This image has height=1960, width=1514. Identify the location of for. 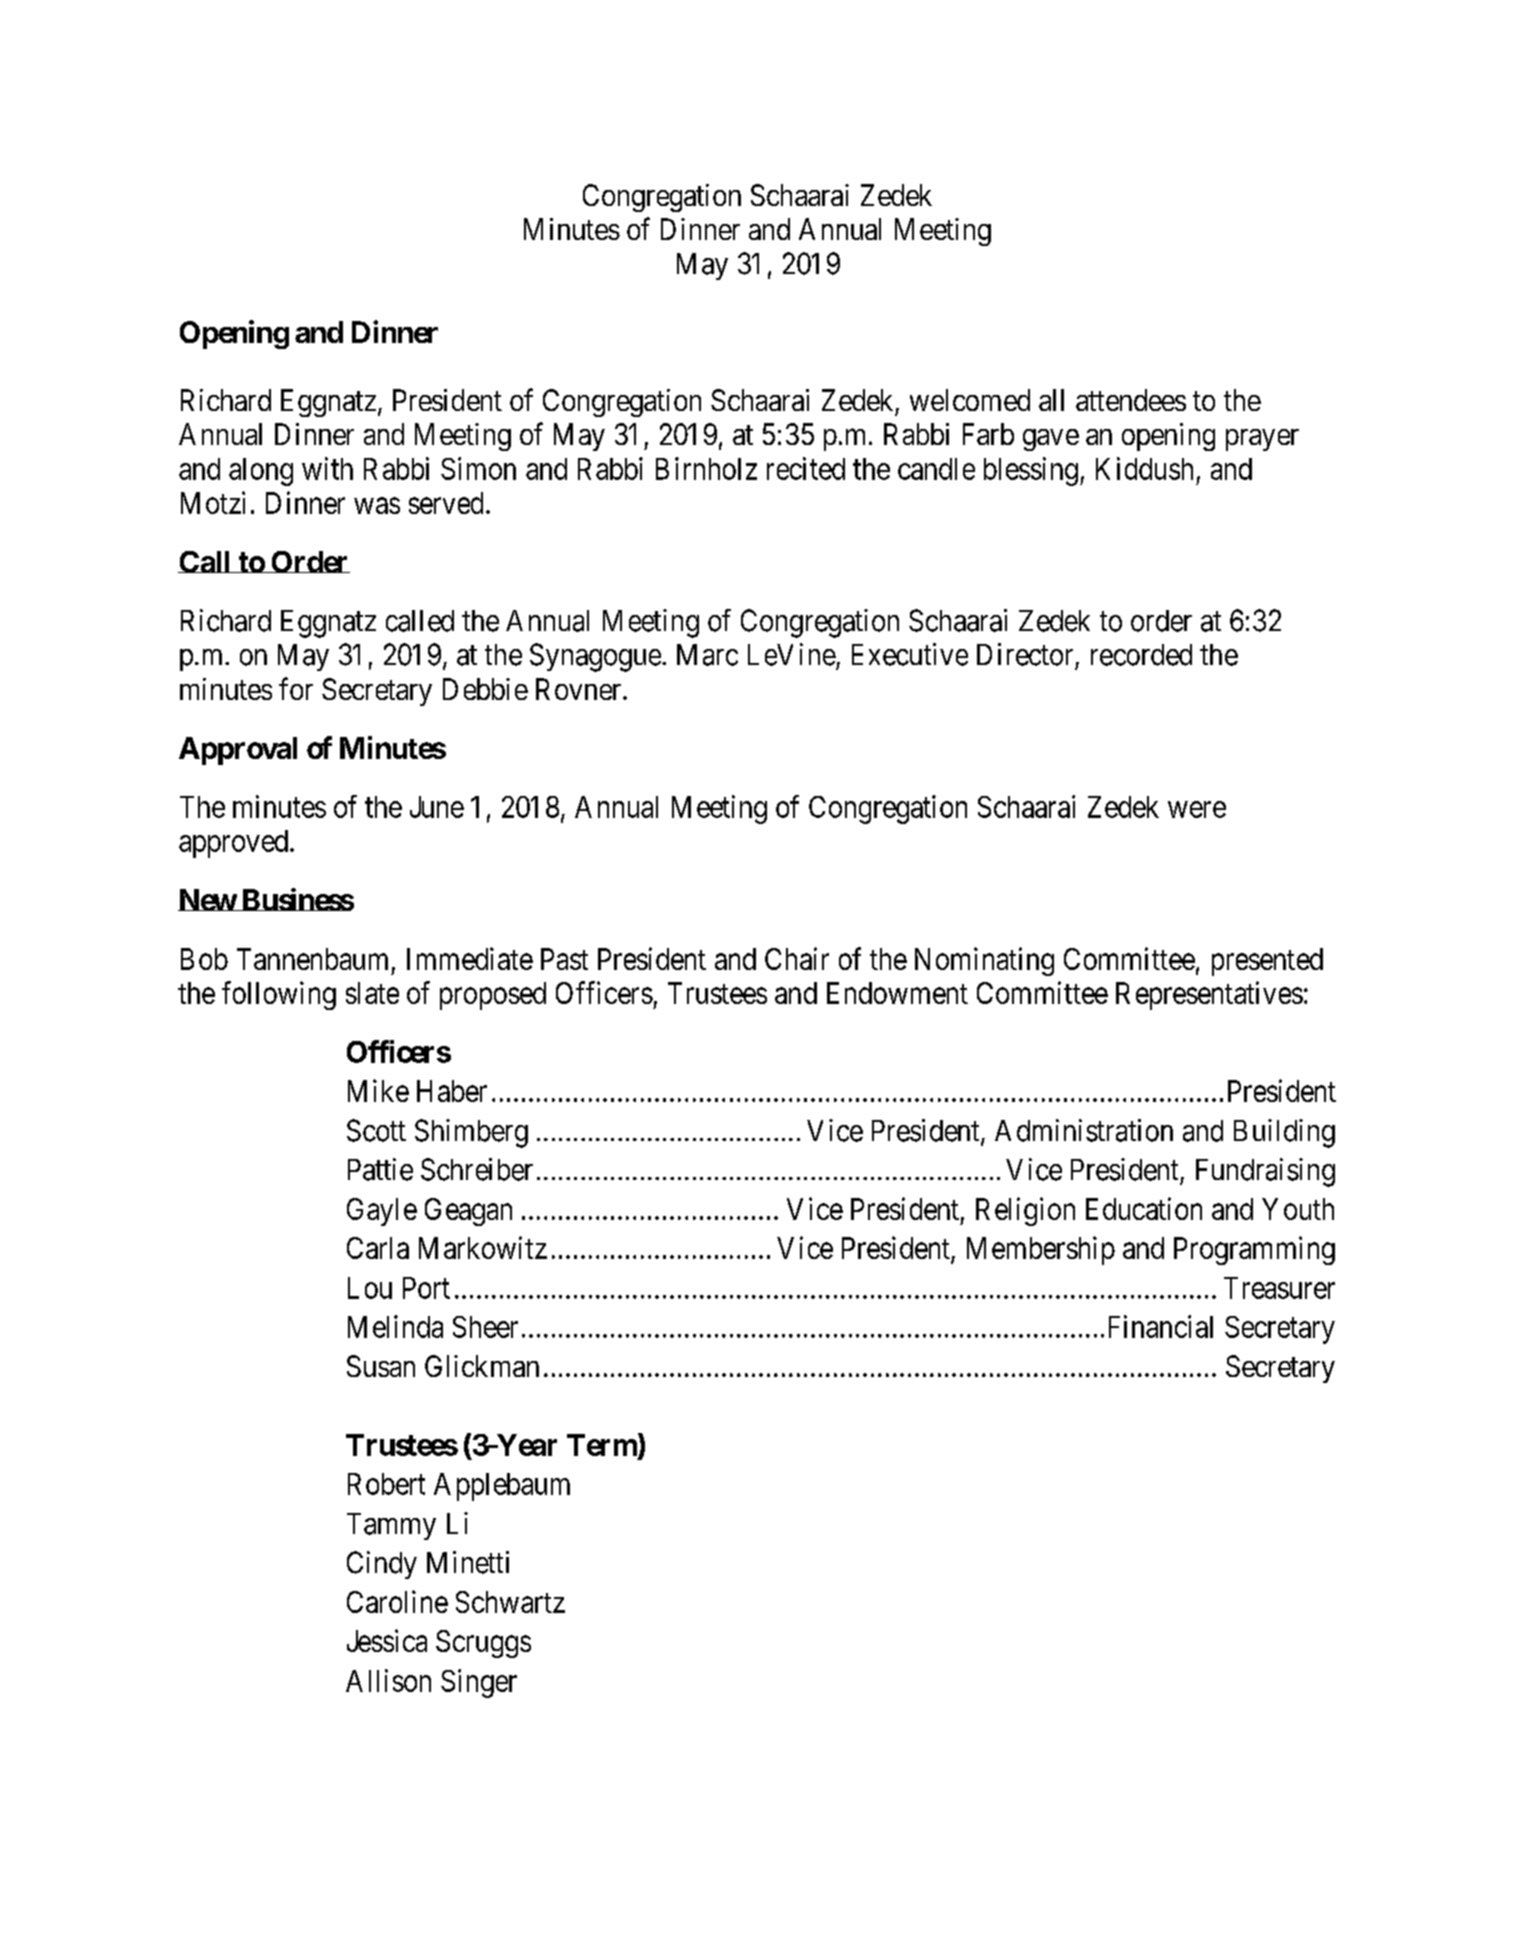
(296, 688).
